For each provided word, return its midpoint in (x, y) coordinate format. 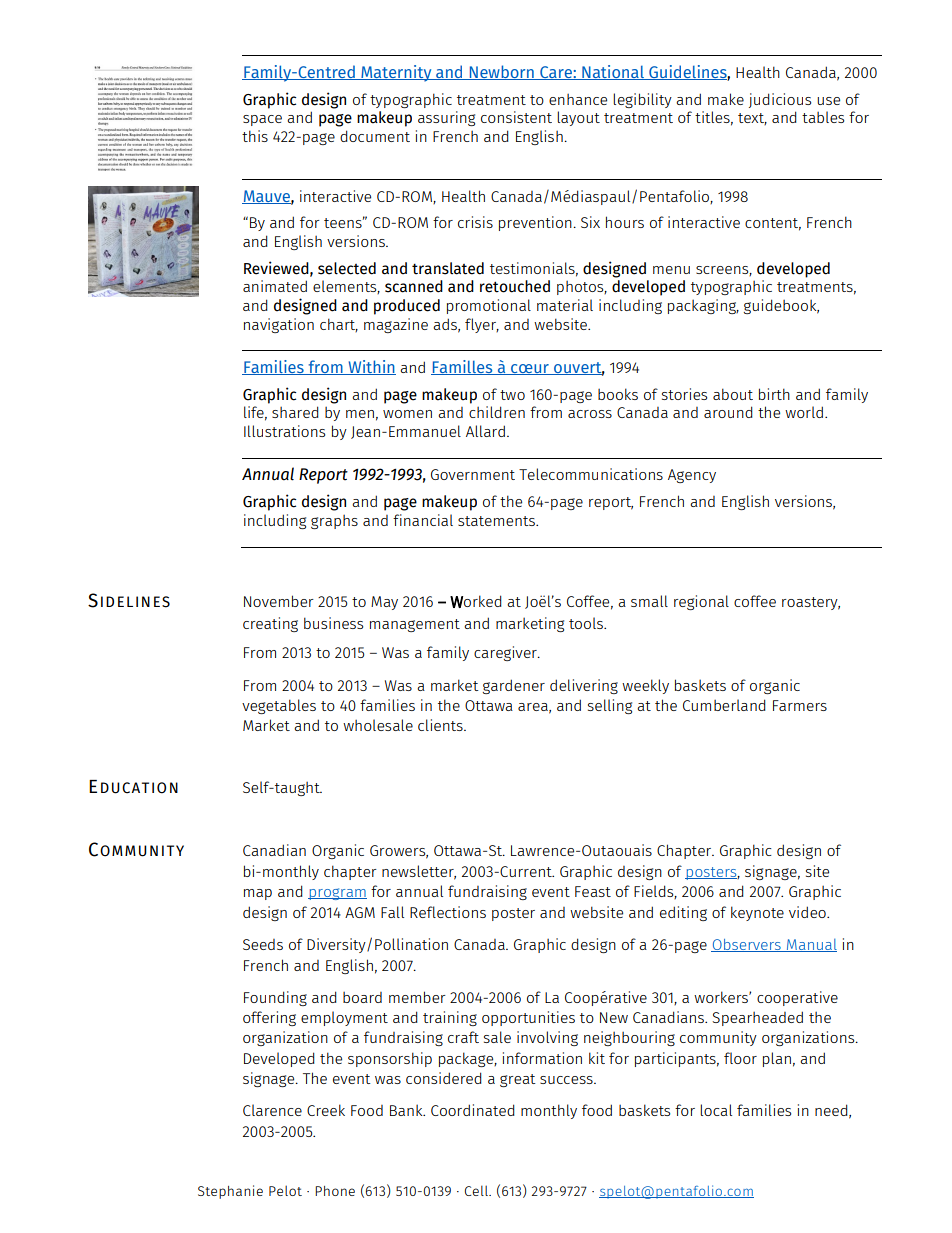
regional (701, 602)
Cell (477, 1190)
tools (587, 623)
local (716, 1110)
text (752, 119)
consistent (516, 117)
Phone (335, 1191)
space (262, 120)
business (333, 623)
